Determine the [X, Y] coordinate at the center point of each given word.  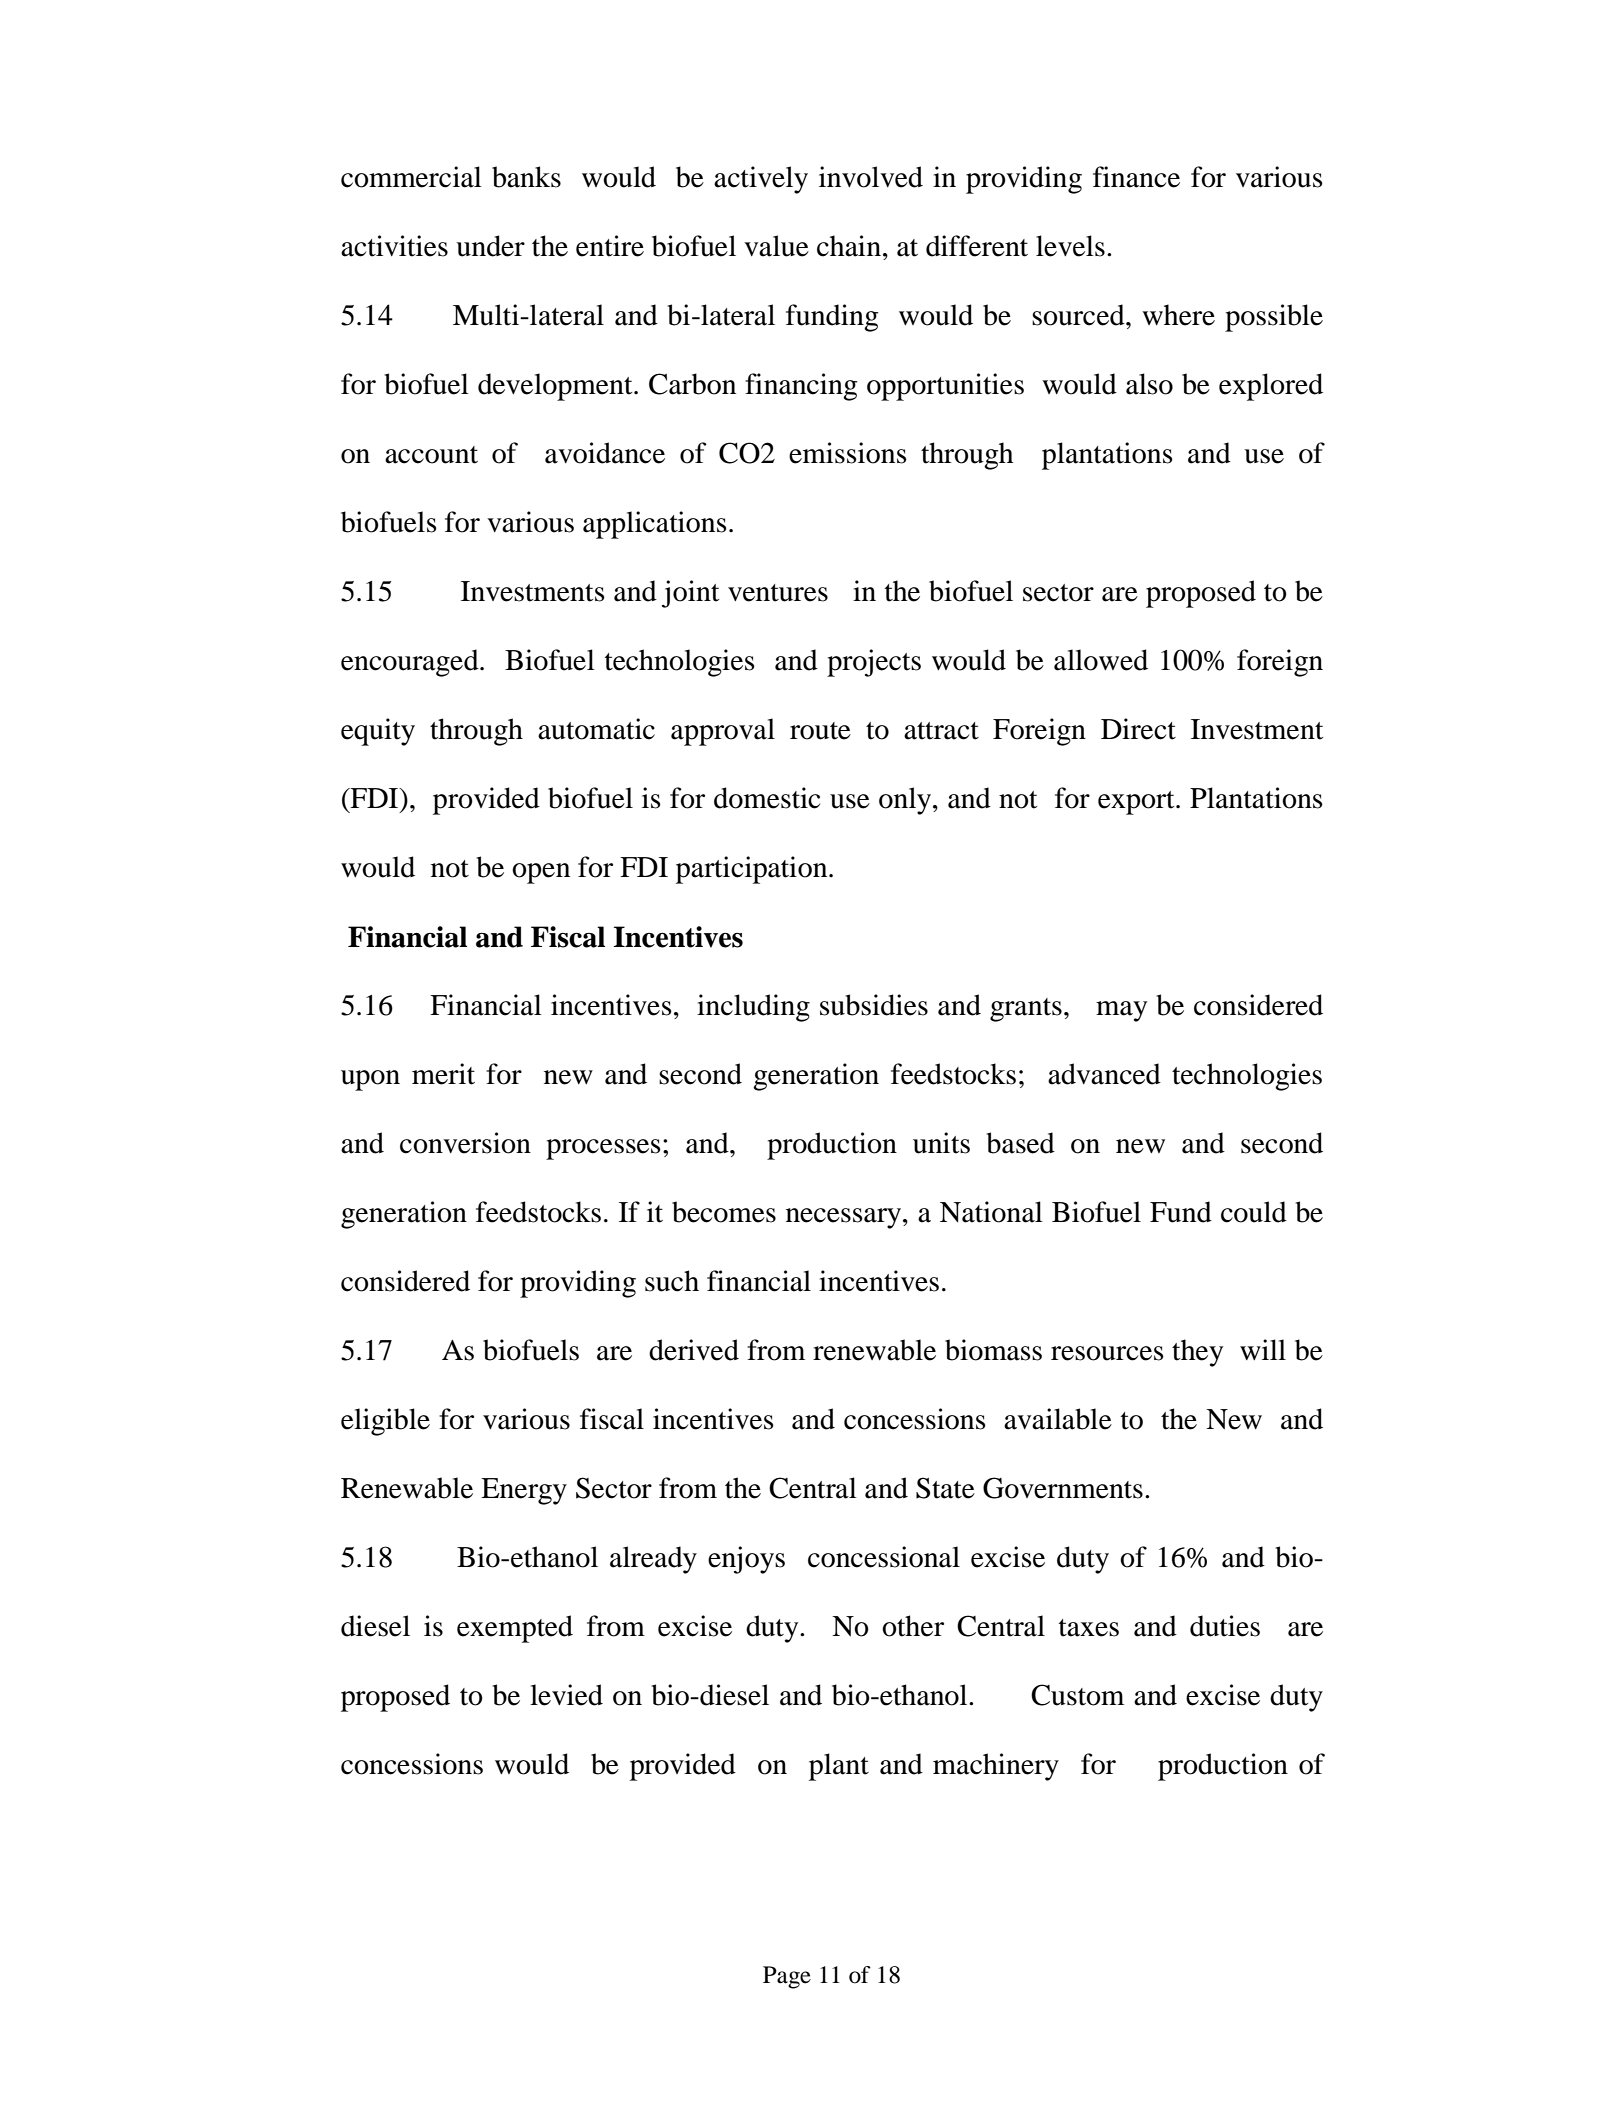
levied [566, 1695]
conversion [465, 1143]
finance [1136, 177]
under [490, 246]
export [1137, 803]
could [1254, 1212]
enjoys [746, 1560]
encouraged [411, 663]
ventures [778, 593]
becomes [724, 1212]
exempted [515, 1629]
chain [849, 246]
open [541, 873]
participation [753, 870]
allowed [1101, 660]
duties [1225, 1626]
